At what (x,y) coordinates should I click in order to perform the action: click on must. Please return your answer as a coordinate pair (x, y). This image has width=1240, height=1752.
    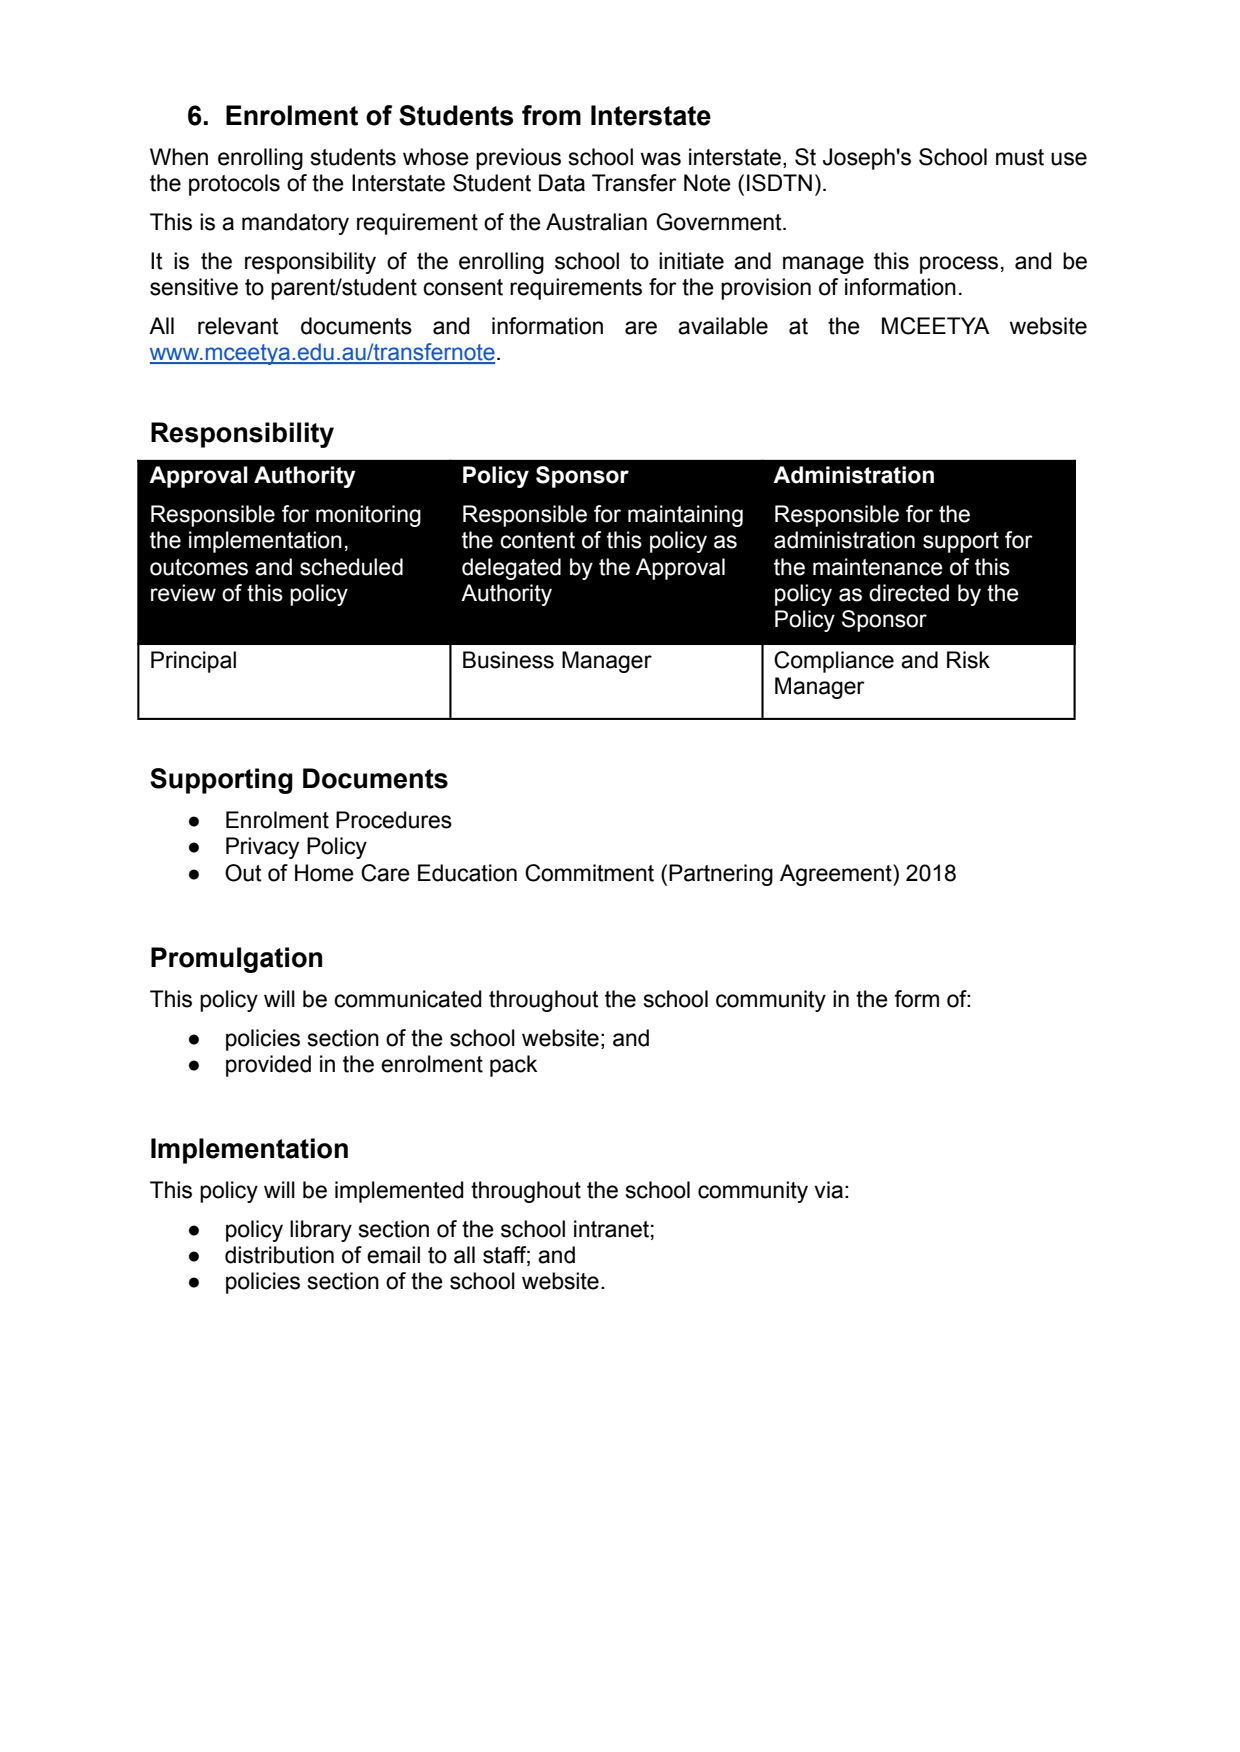
    Looking at the image, I should click on (1020, 157).
